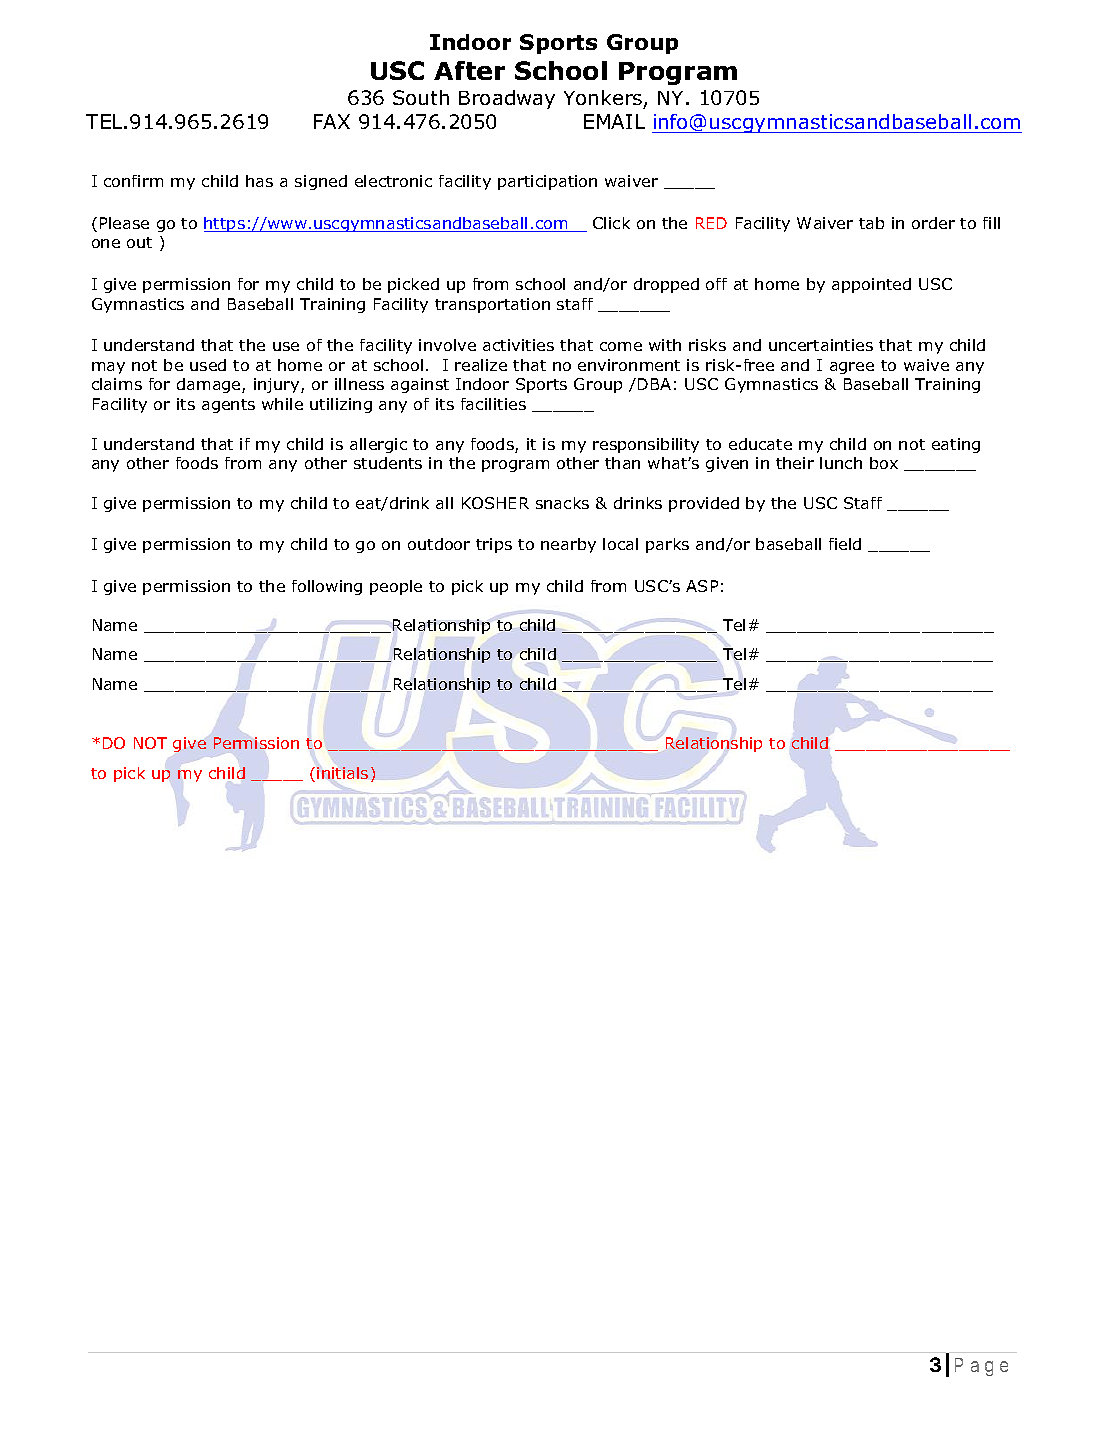 The width and height of the screenshot is (1105, 1429). I want to click on field, so click(845, 544).
